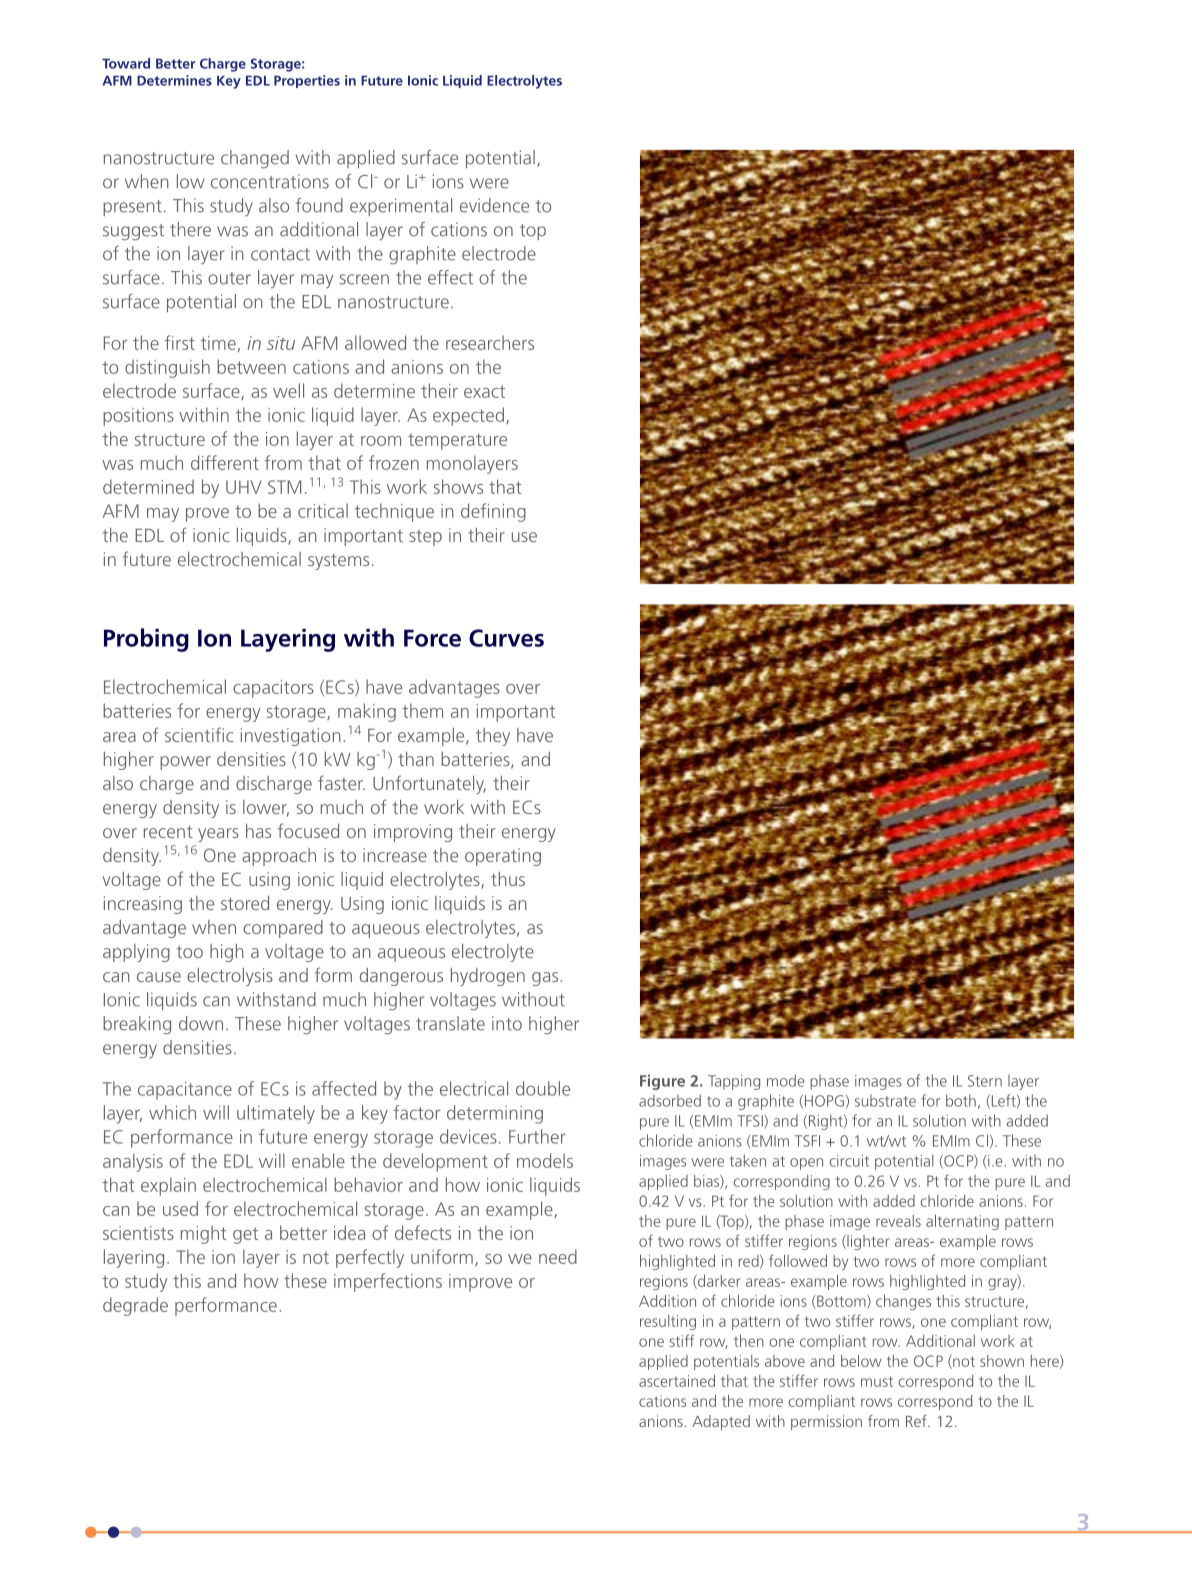 The image size is (1192, 1589). Describe the element at coordinates (230, 977) in the document. I see `electrolysis` at that location.
